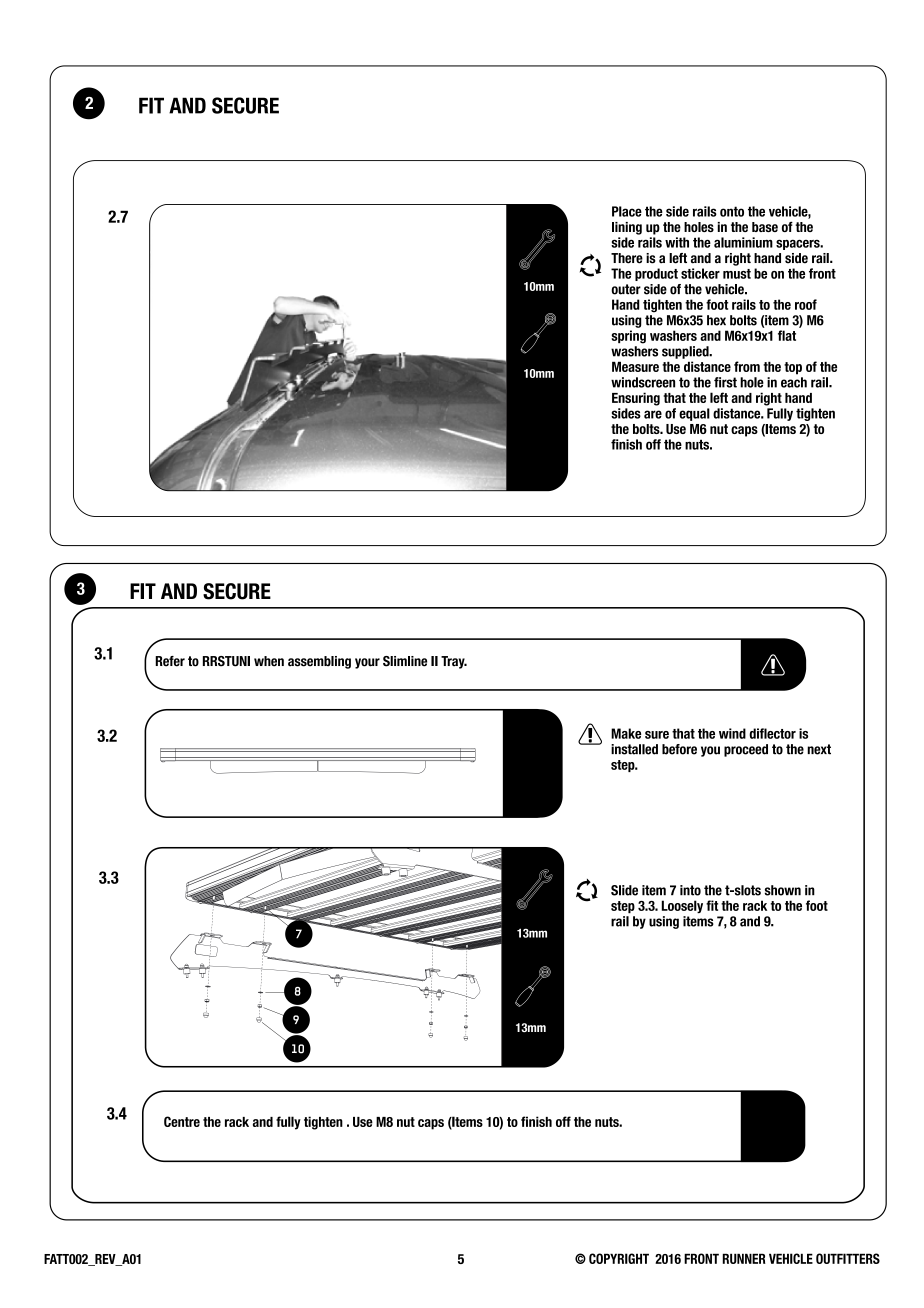 This screenshot has height=1308, width=924. Describe the element at coordinates (694, 414) in the screenshot. I see `equal` at that location.
